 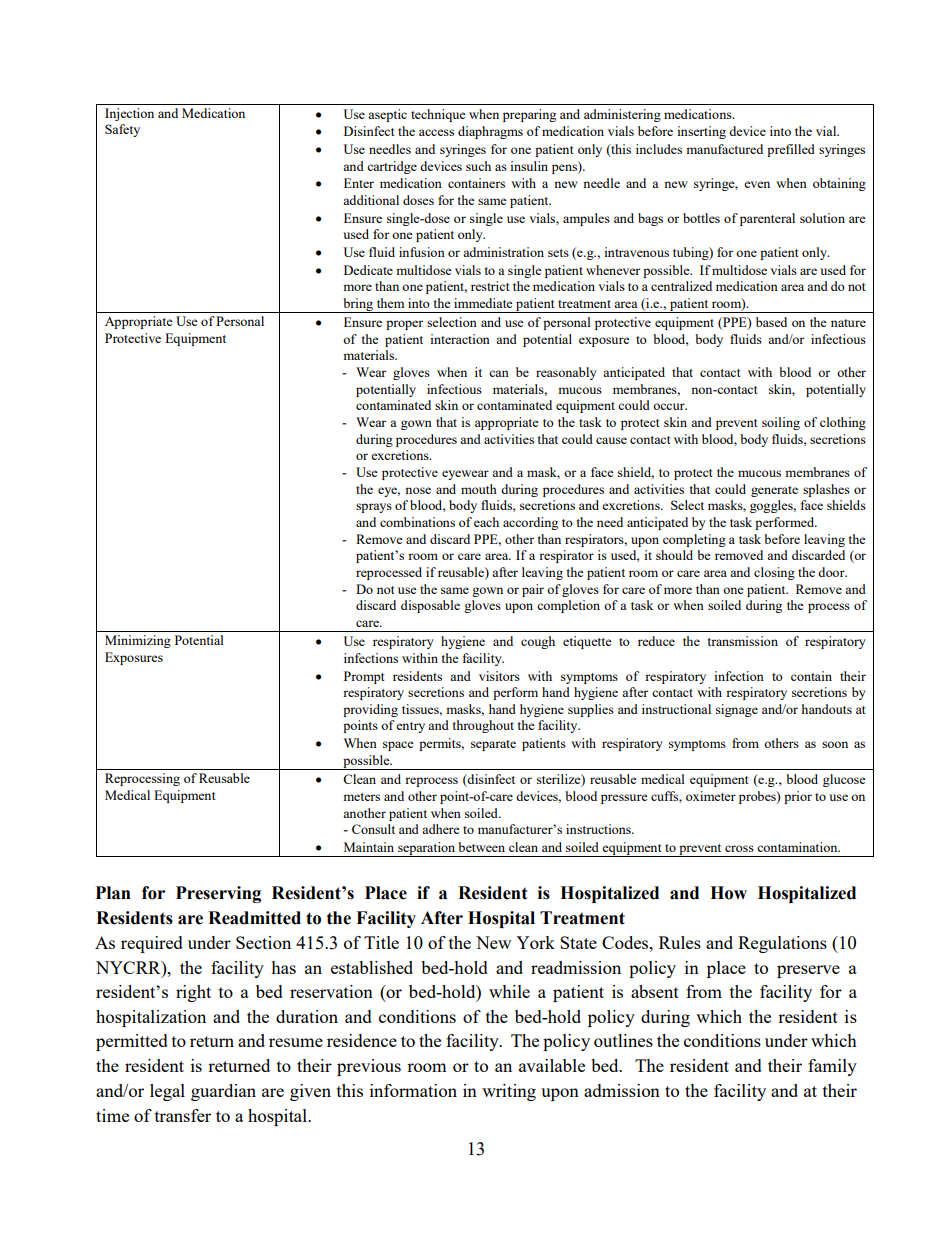 I want to click on family, so click(x=832, y=1067).
